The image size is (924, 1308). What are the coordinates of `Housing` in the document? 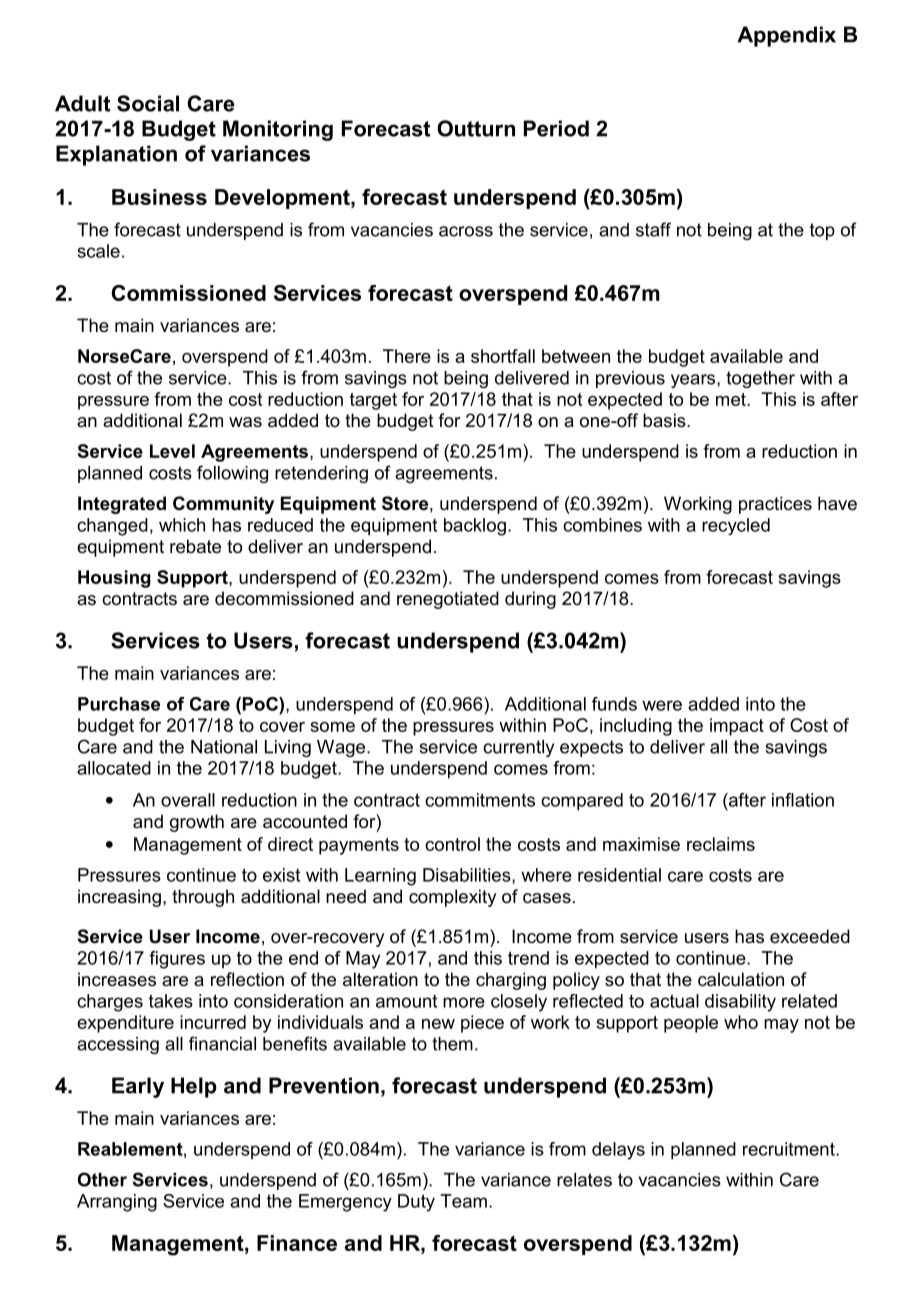 It's located at (114, 579).
